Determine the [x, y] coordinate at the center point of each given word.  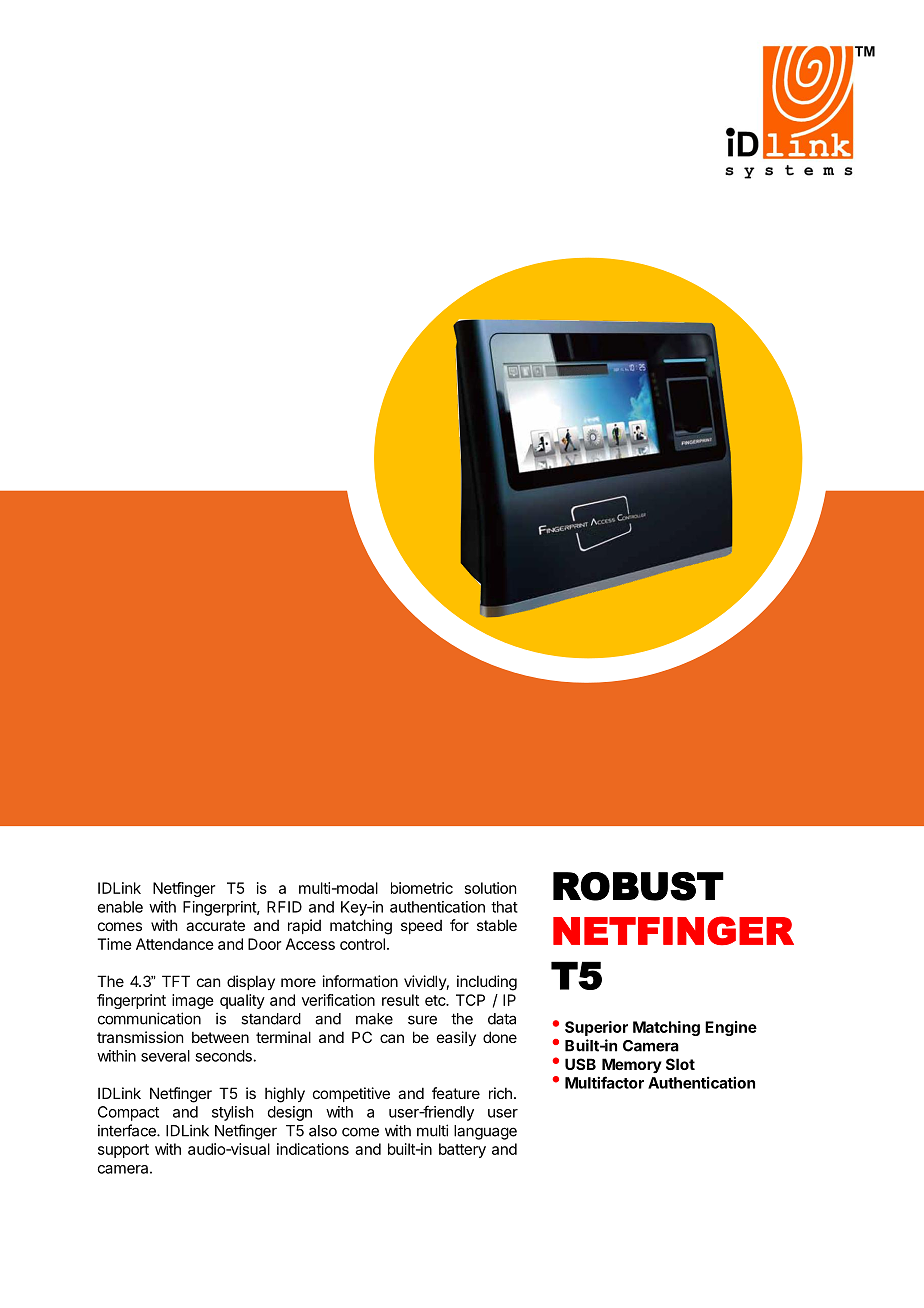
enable [120, 907]
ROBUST [638, 886]
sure [422, 1020]
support [123, 1151]
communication [149, 1018]
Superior [596, 1028]
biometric [422, 888]
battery [462, 1150]
